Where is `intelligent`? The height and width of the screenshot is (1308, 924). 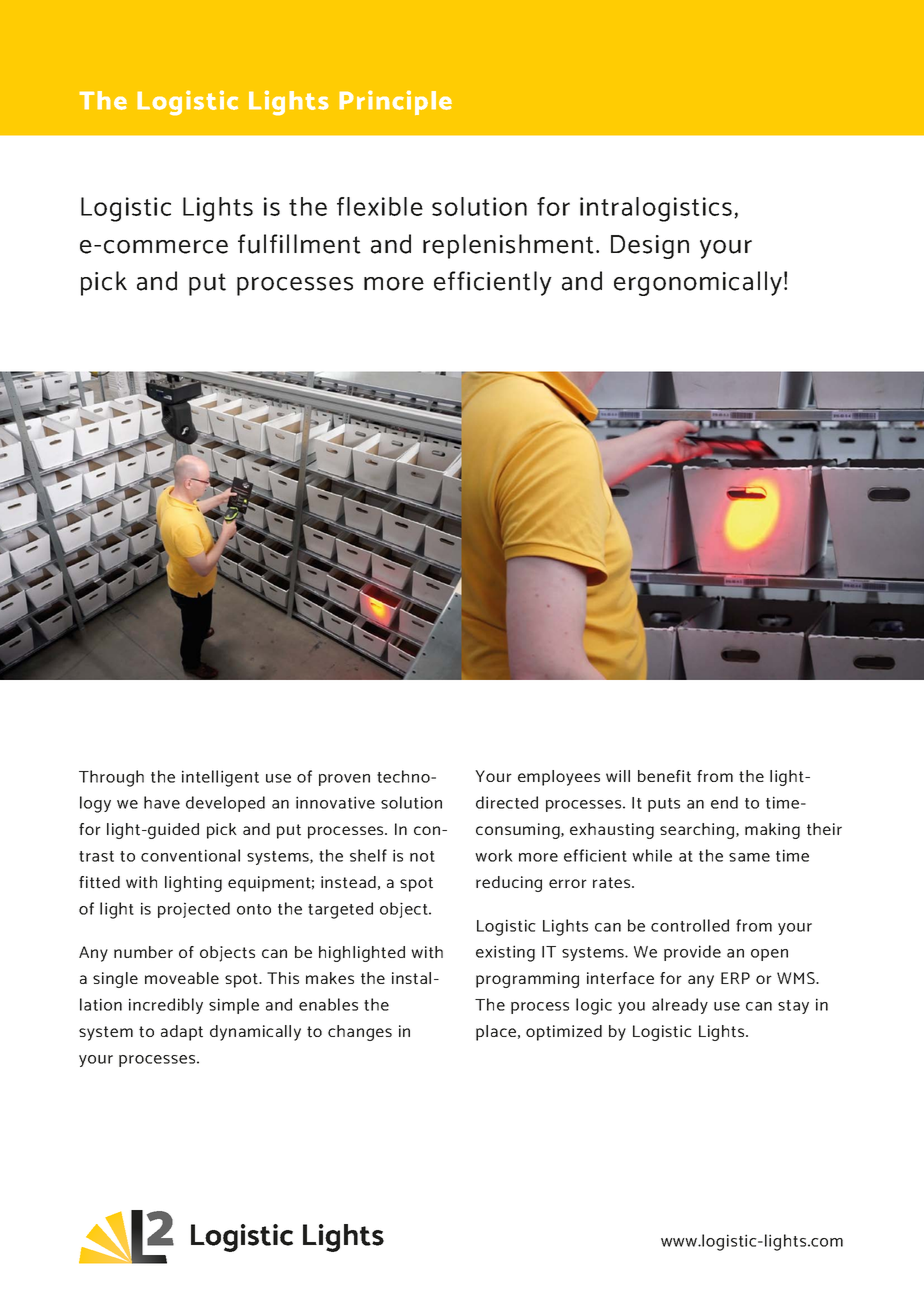 intelligent is located at coordinates (220, 778).
